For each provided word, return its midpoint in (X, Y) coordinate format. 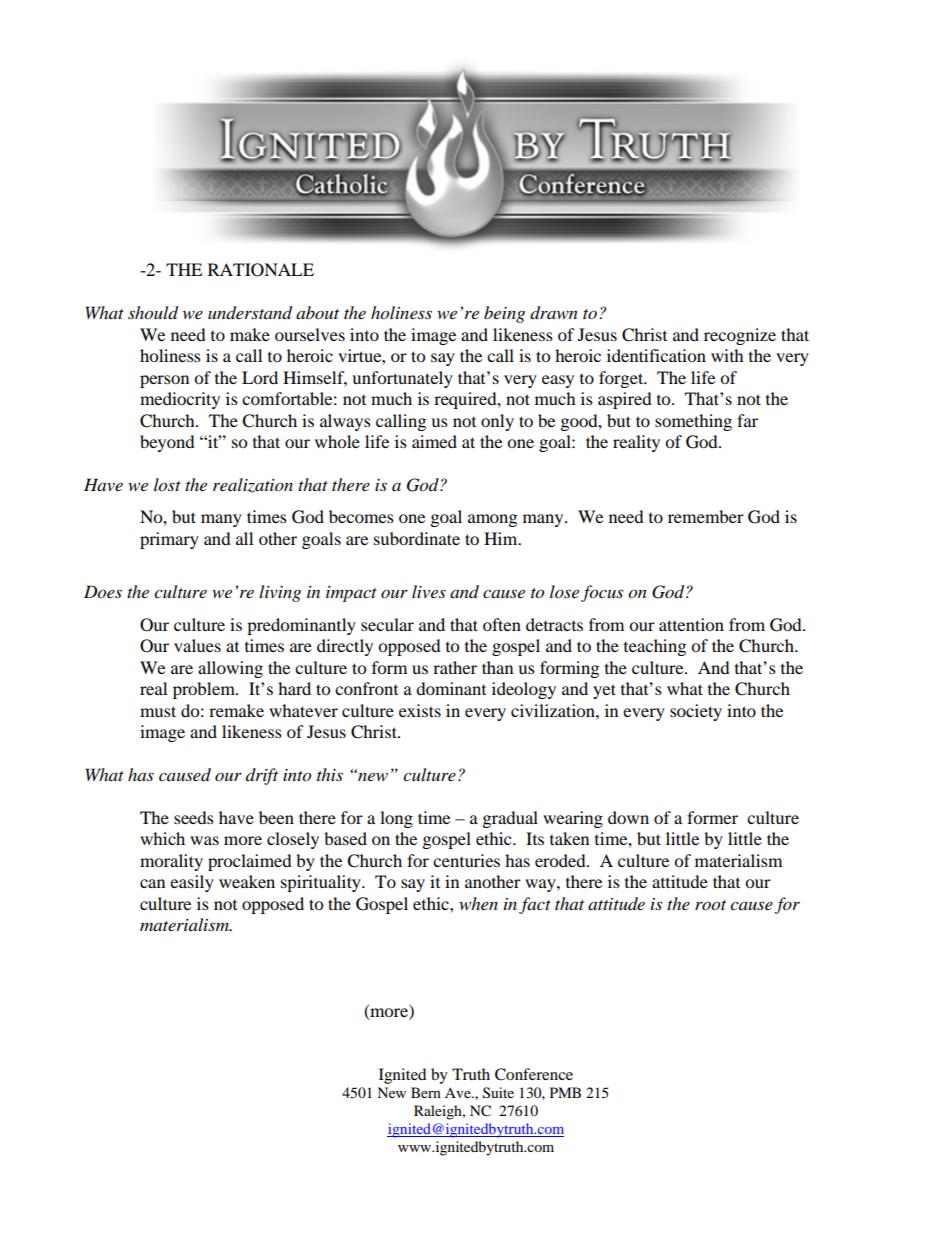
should (153, 313)
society (696, 712)
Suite (498, 1093)
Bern (426, 1092)
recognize (740, 336)
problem (205, 690)
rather (455, 667)
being (504, 314)
